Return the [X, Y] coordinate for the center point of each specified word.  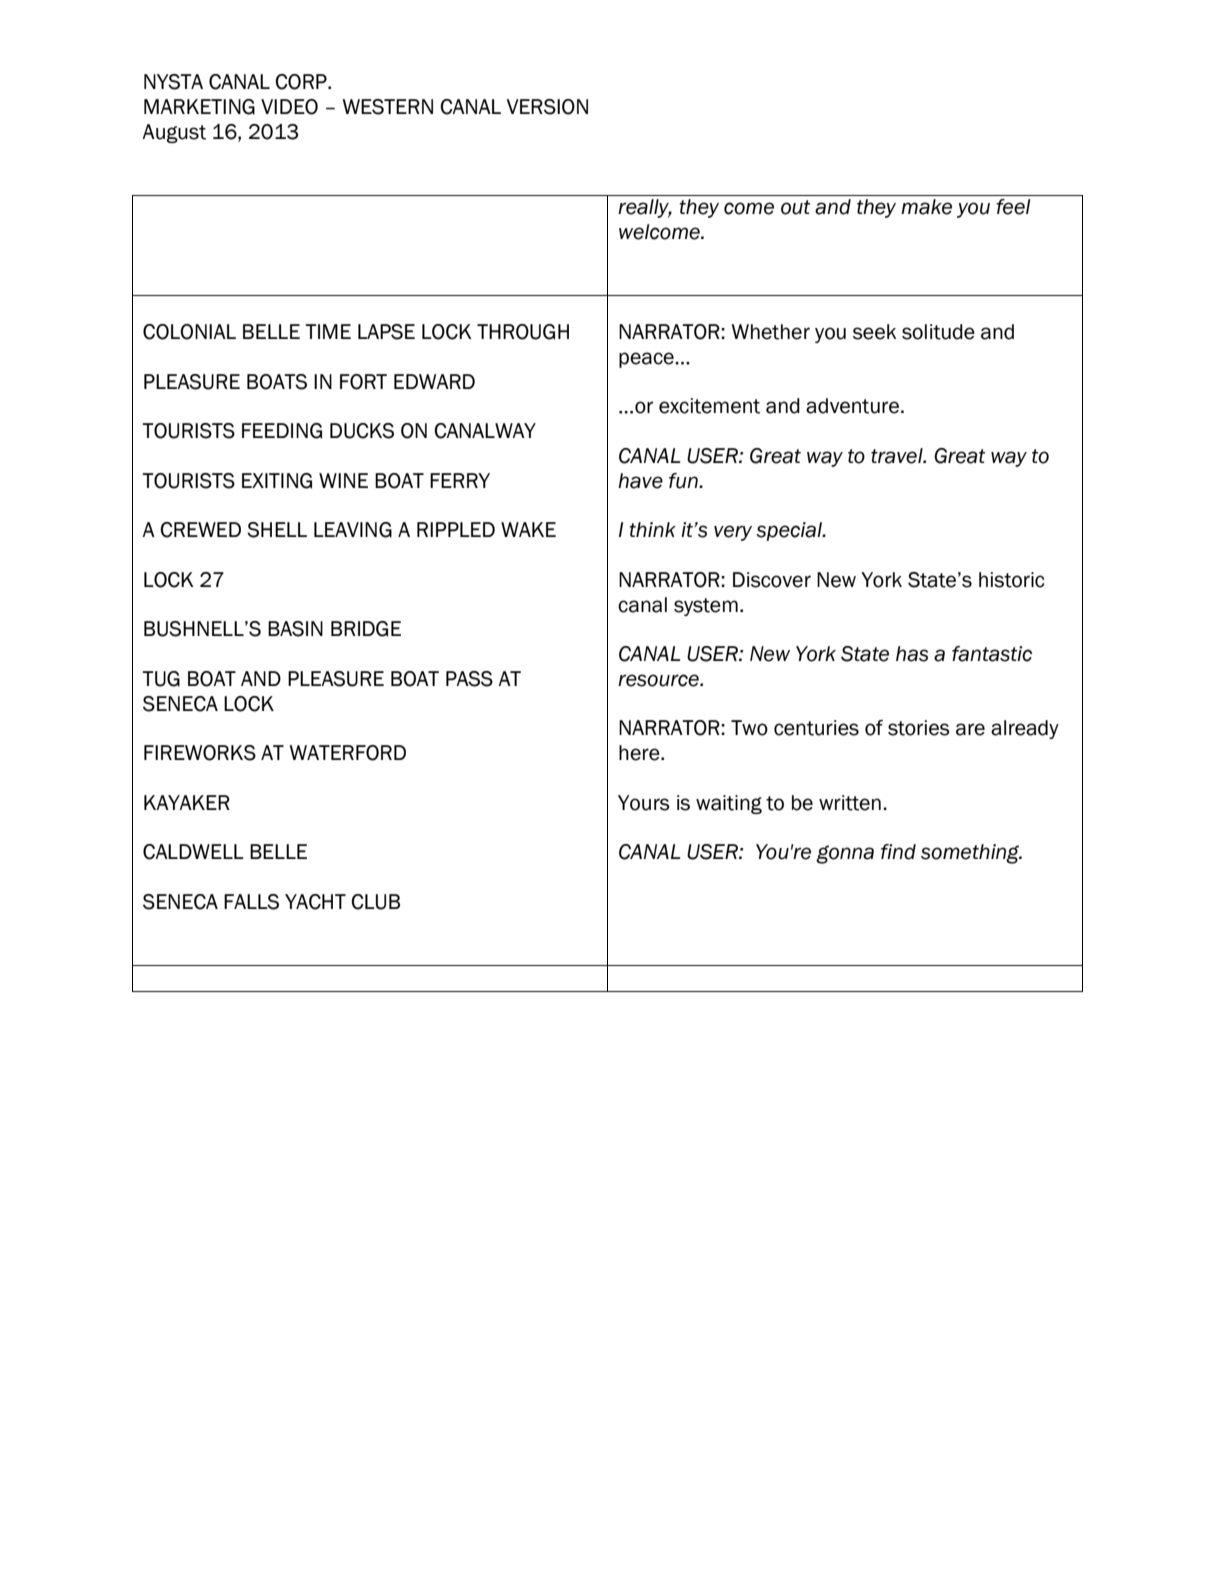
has [912, 654]
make [926, 207]
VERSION [547, 107]
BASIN [295, 629]
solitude [938, 332]
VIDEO [289, 107]
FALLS [251, 902]
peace [647, 360]
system [706, 607]
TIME [328, 331]
